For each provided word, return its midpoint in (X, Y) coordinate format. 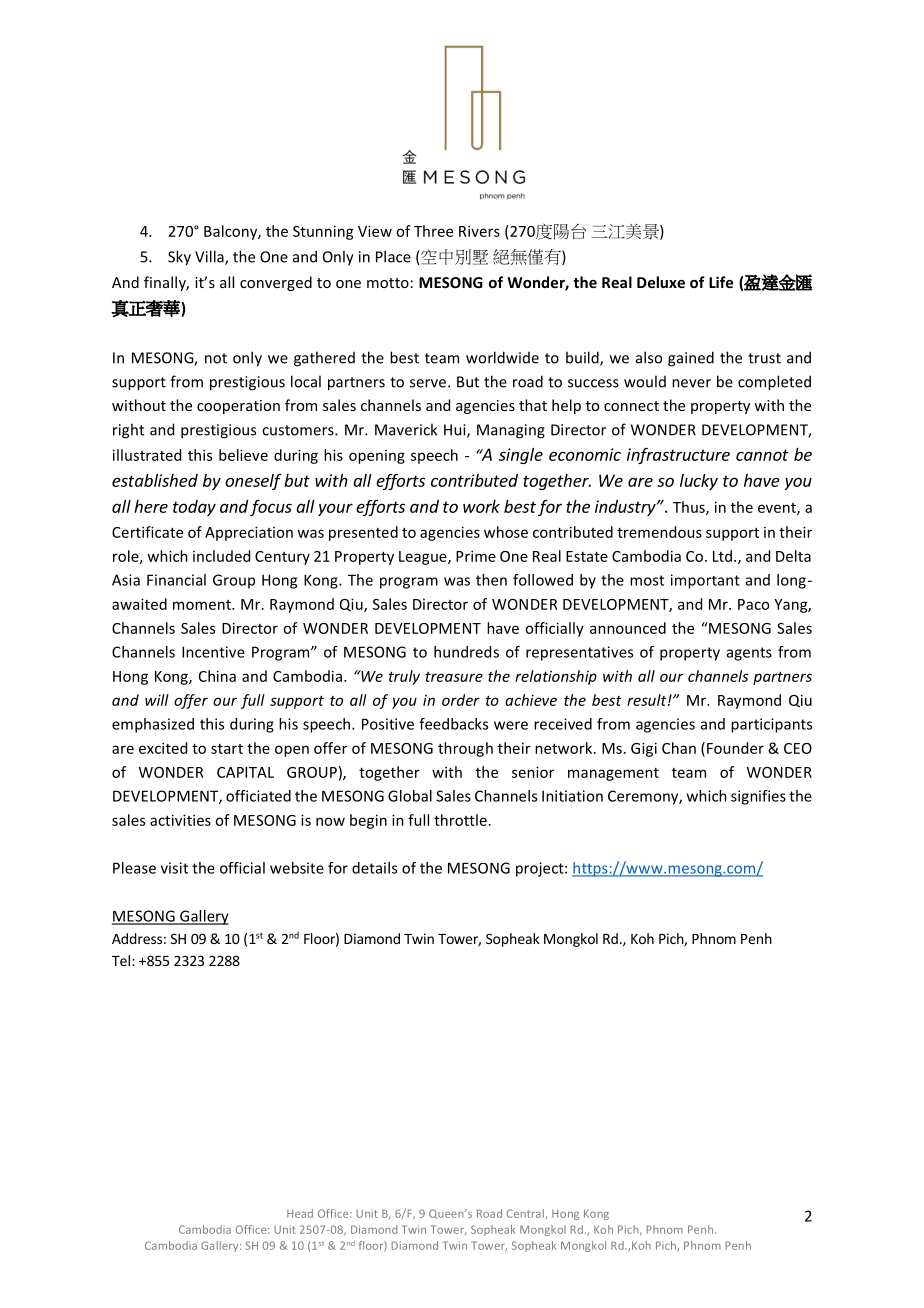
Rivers (479, 231)
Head (300, 1213)
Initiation (572, 796)
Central (525, 1213)
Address (137, 938)
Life (721, 282)
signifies (758, 797)
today (194, 508)
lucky (699, 482)
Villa (210, 257)
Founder (735, 748)
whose (506, 532)
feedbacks (453, 724)
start (227, 749)
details (374, 868)
